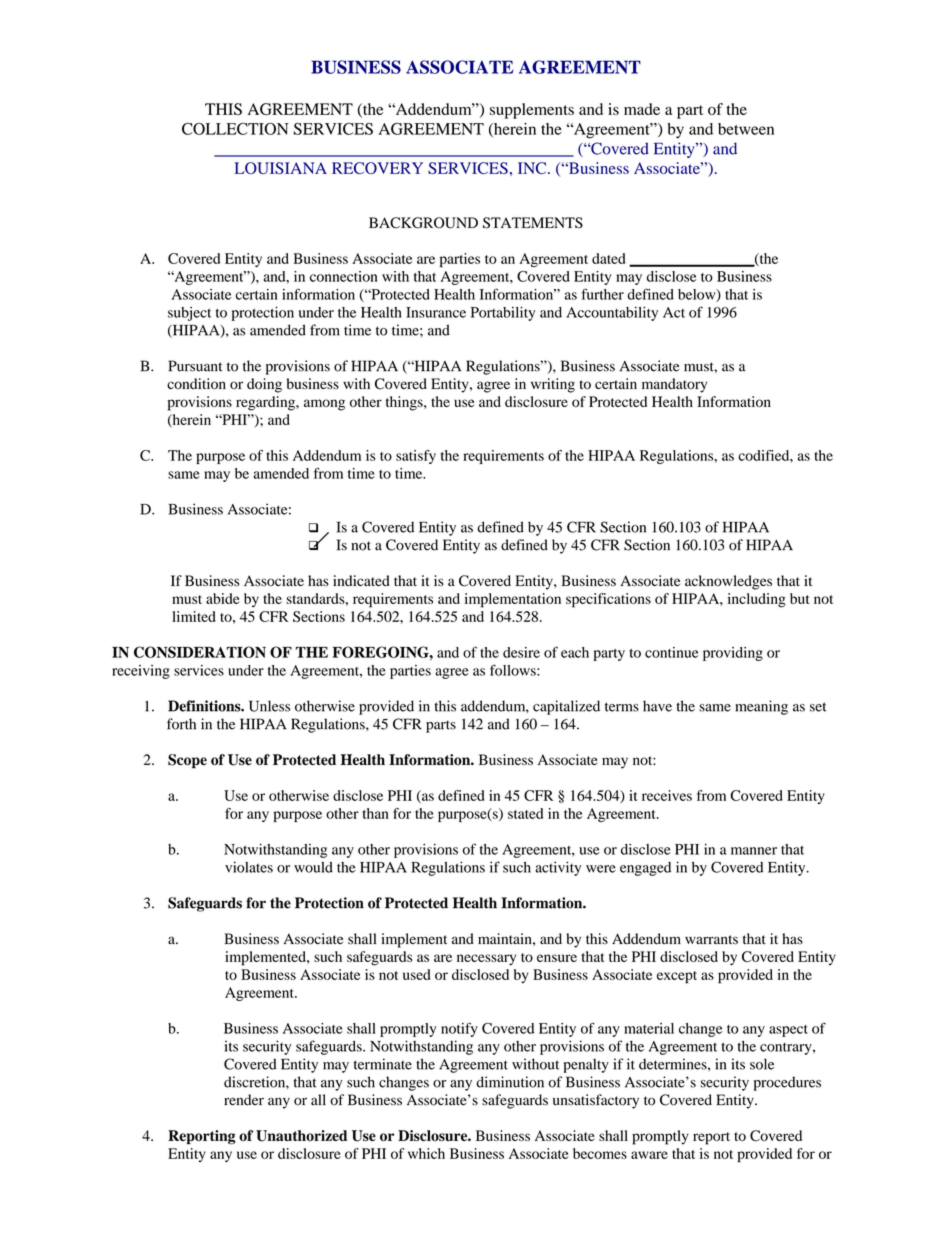 The width and height of the screenshot is (952, 1233). Describe the element at coordinates (746, 129) in the screenshot. I see `between` at that location.
